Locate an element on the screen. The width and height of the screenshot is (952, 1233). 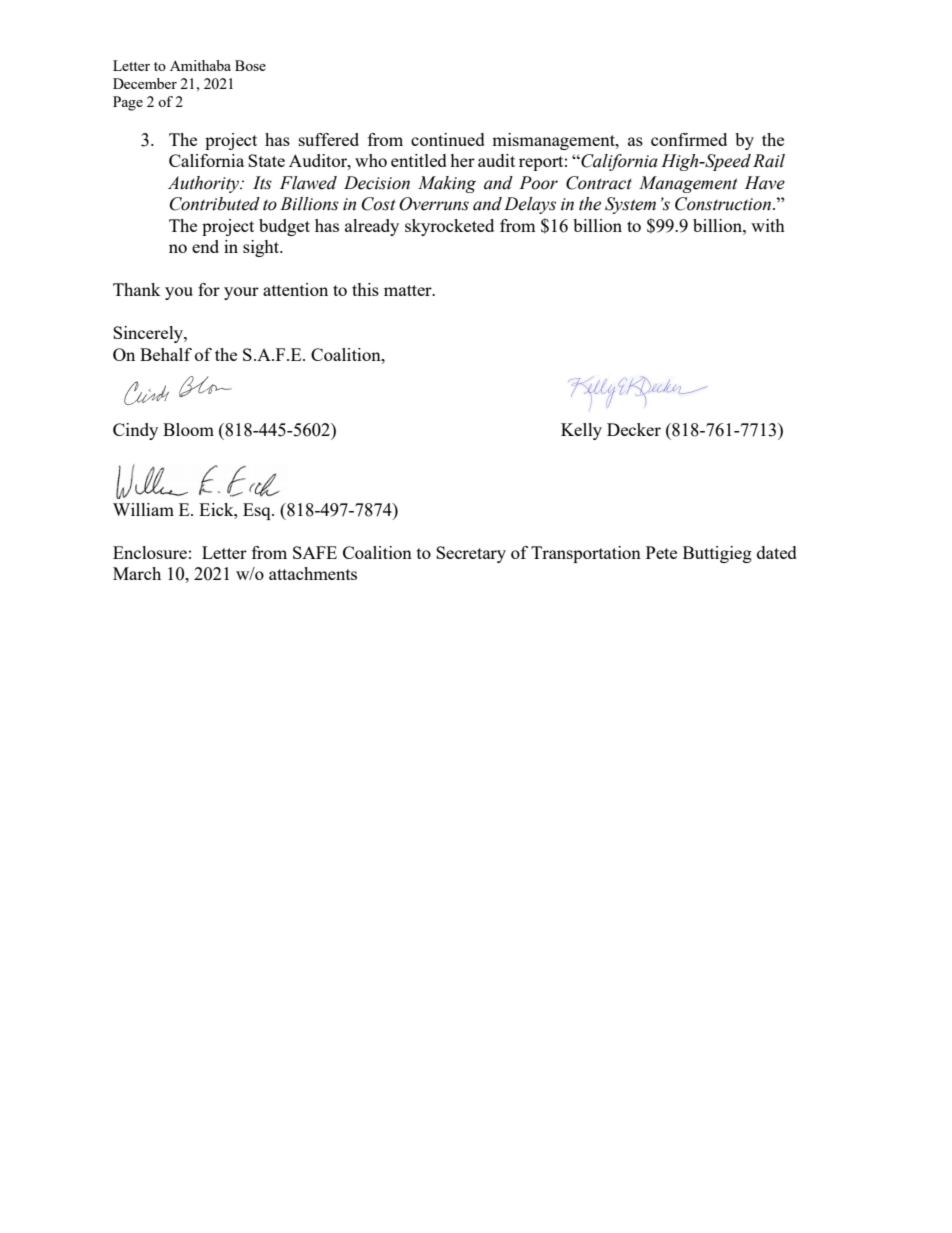
Bloom is located at coordinates (188, 429).
